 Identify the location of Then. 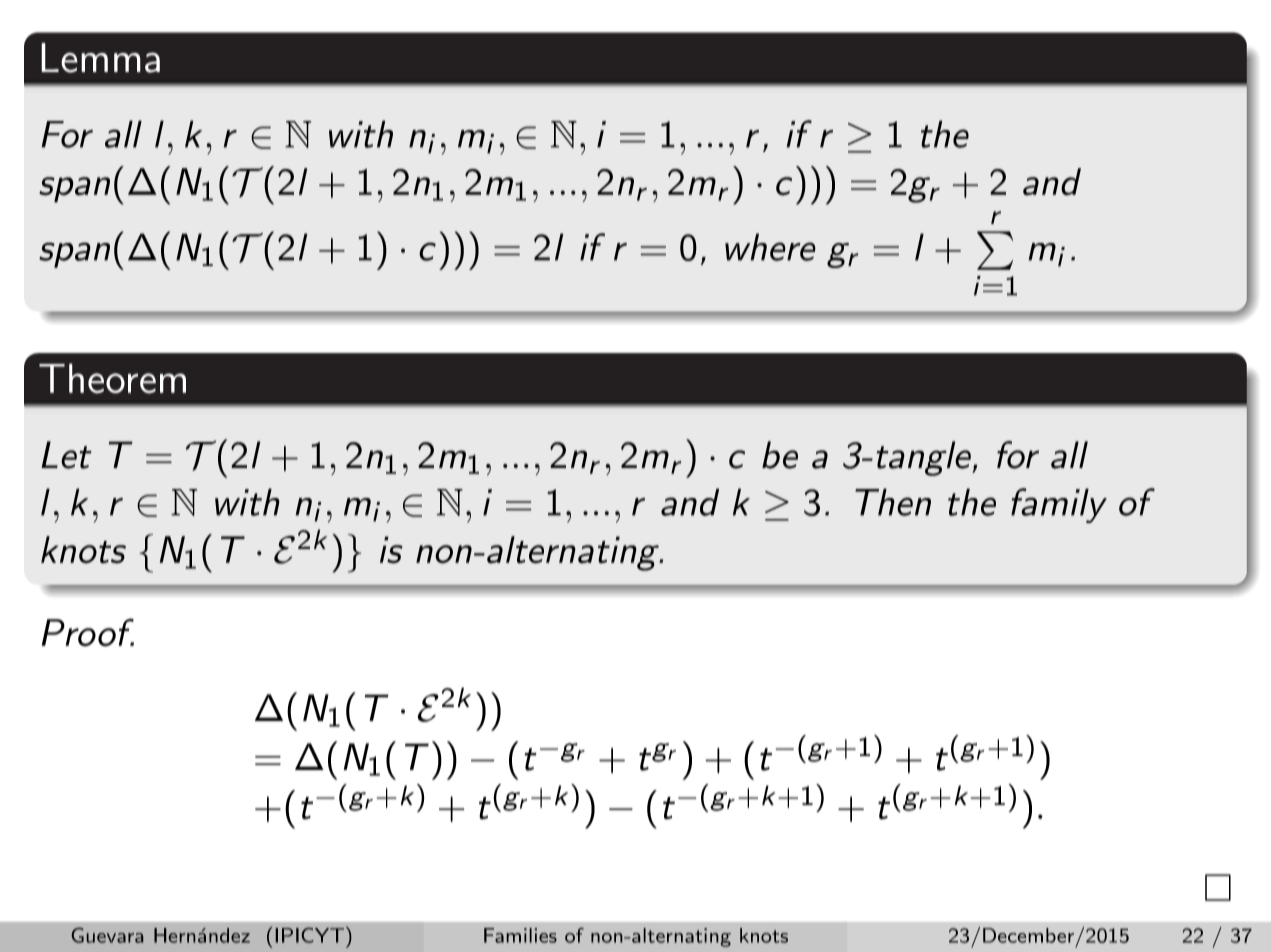
(893, 502).
